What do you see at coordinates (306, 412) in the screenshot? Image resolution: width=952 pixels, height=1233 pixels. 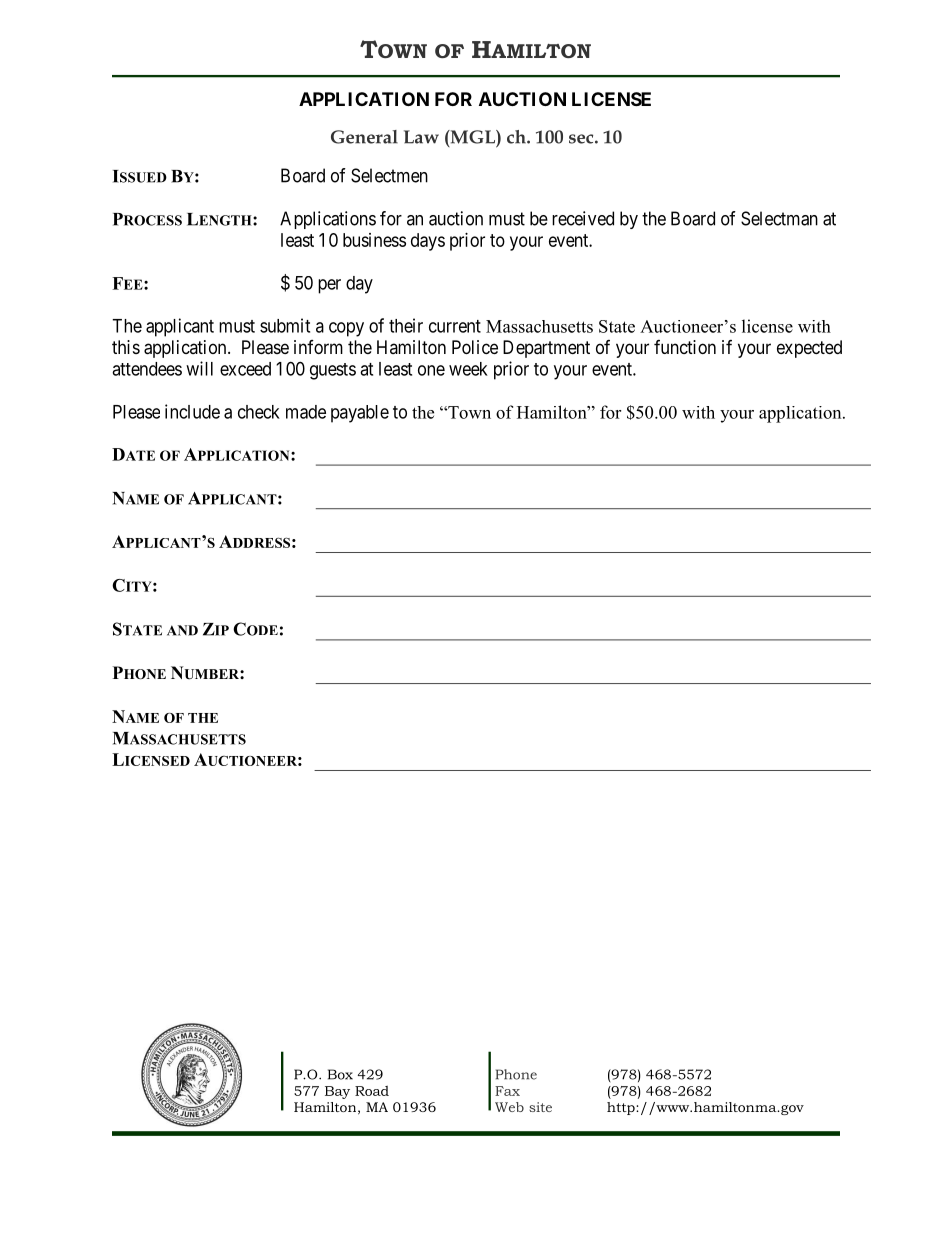 I see `made` at bounding box center [306, 412].
